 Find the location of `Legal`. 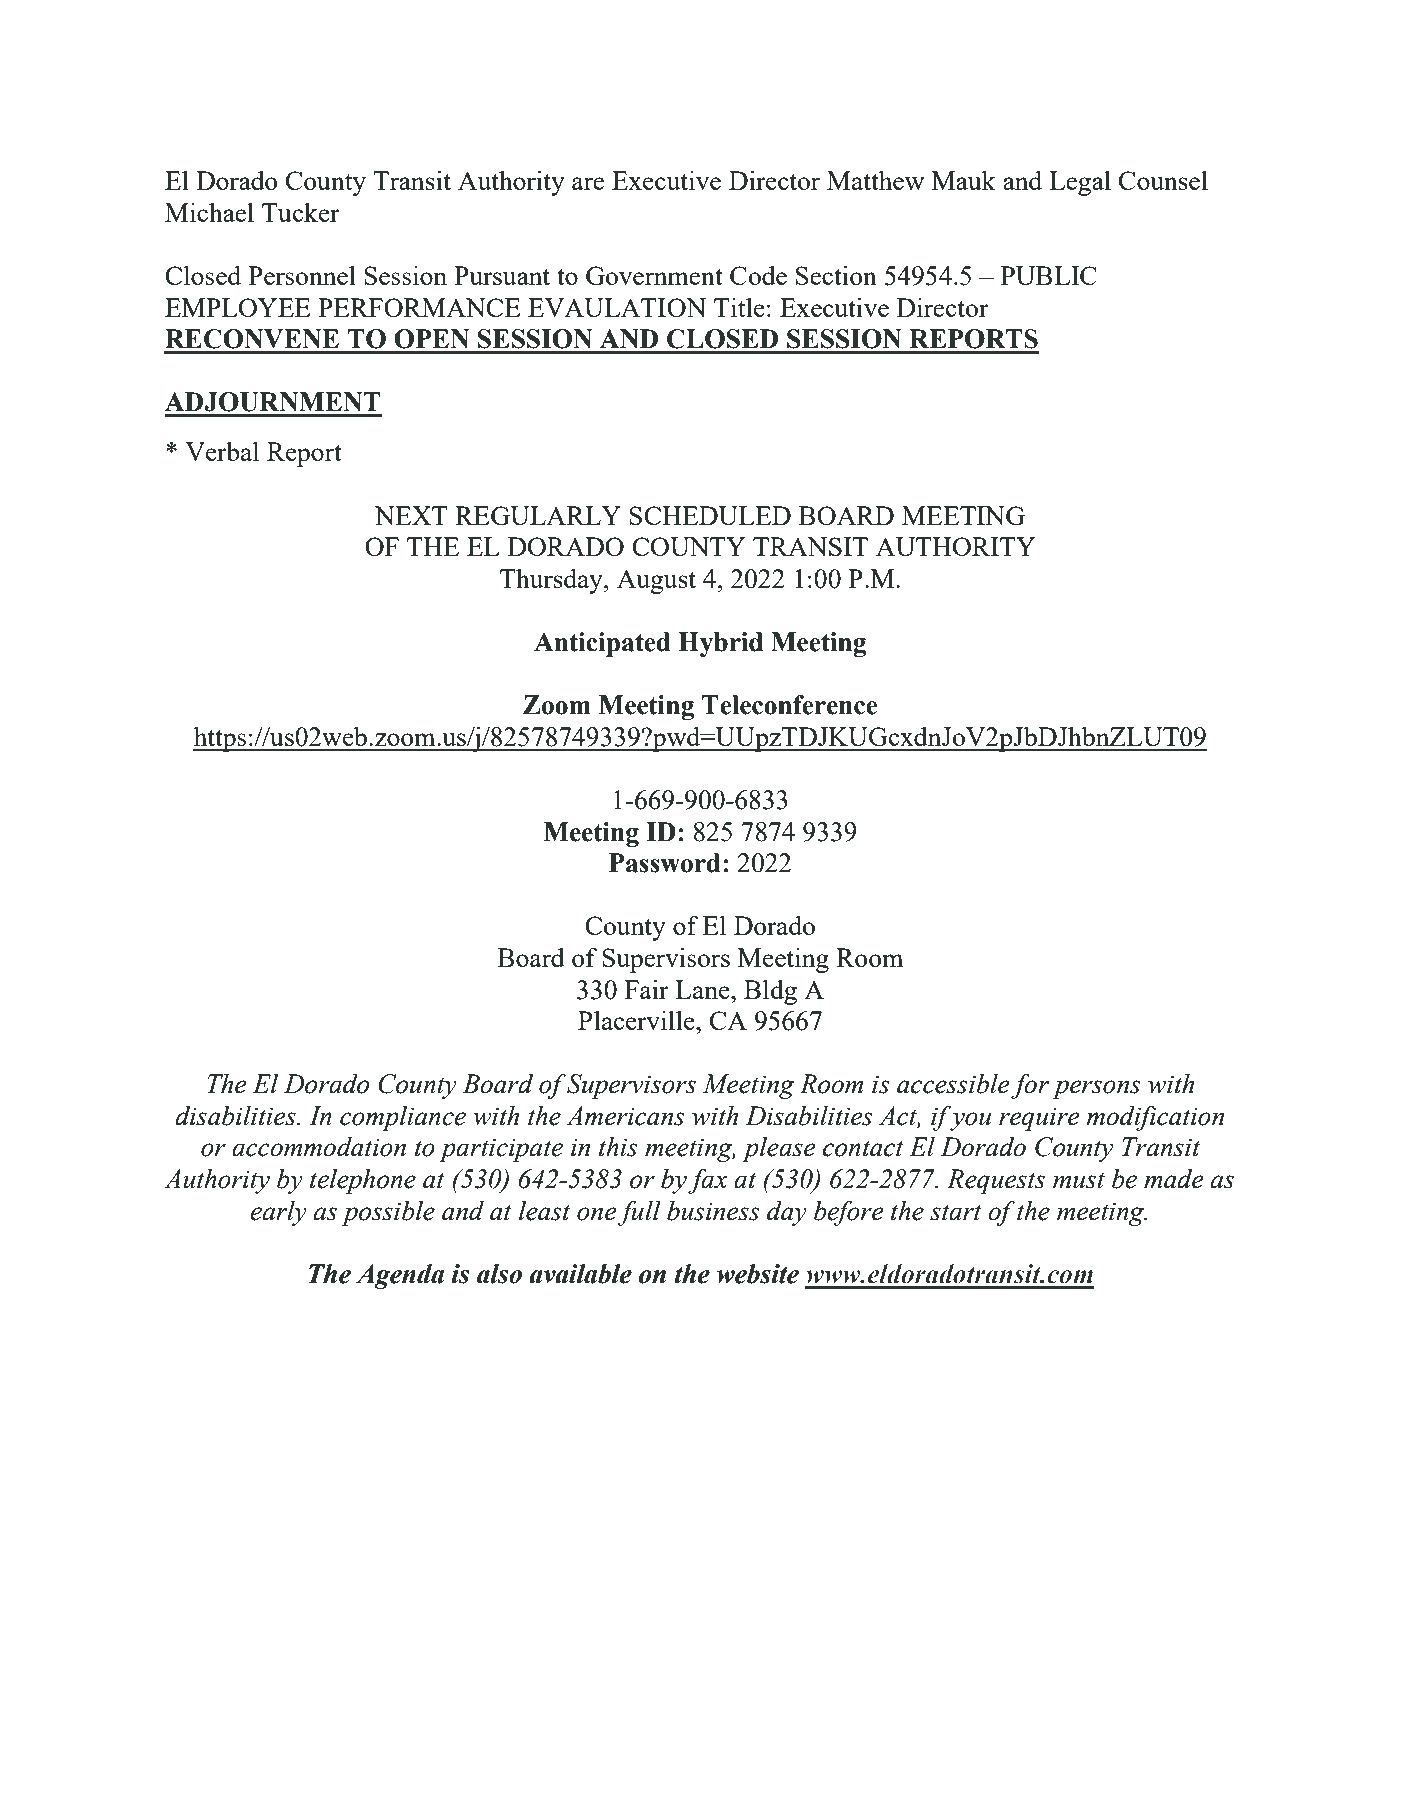

Legal is located at coordinates (1080, 183).
